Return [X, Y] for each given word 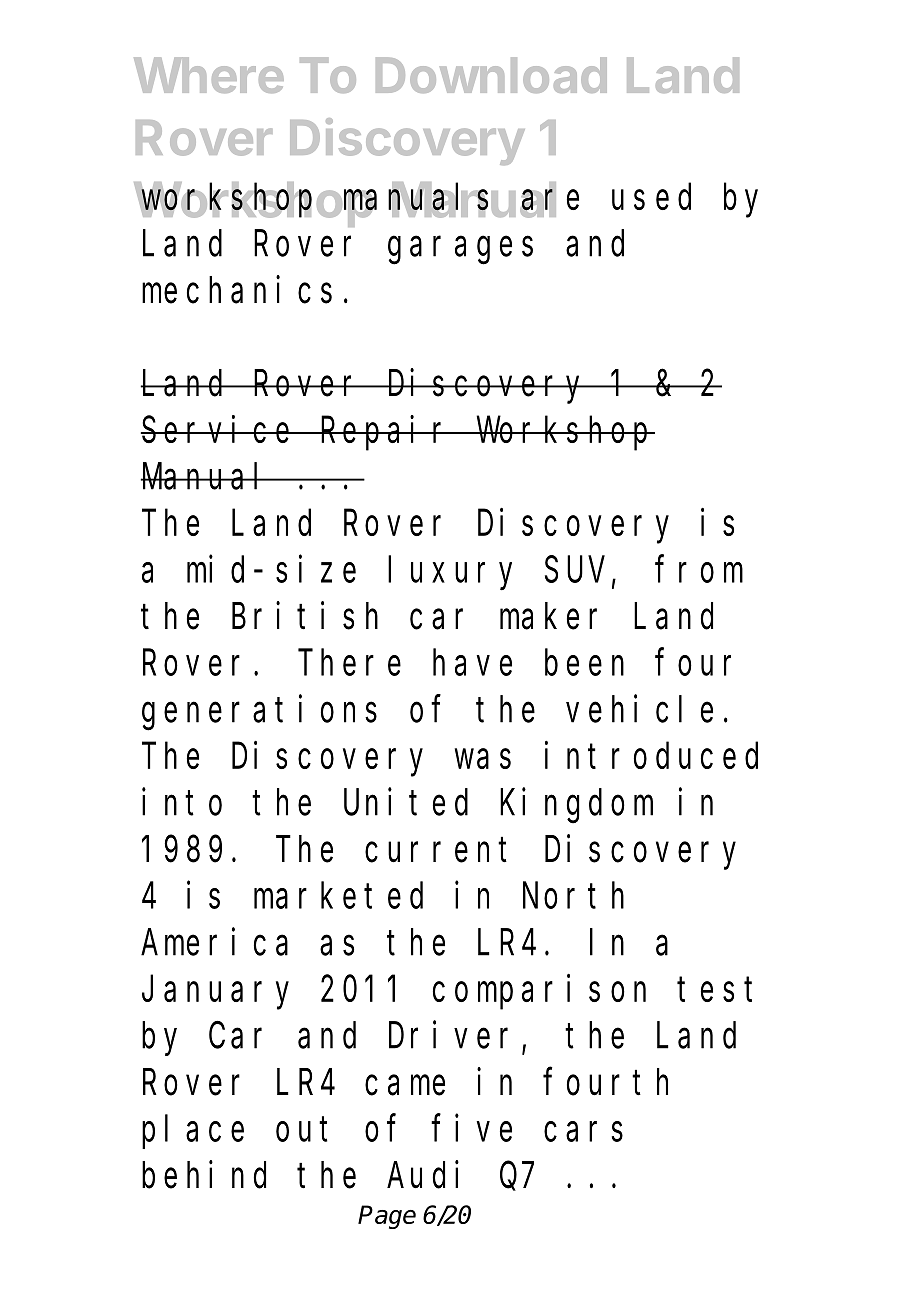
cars [583, 1132]
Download [491, 75]
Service [219, 429]
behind [204, 1175]
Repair [386, 433]
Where [209, 75]
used [651, 197]
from [699, 570]
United [406, 802]
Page [387, 1217]
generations [259, 712]
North [573, 896]
